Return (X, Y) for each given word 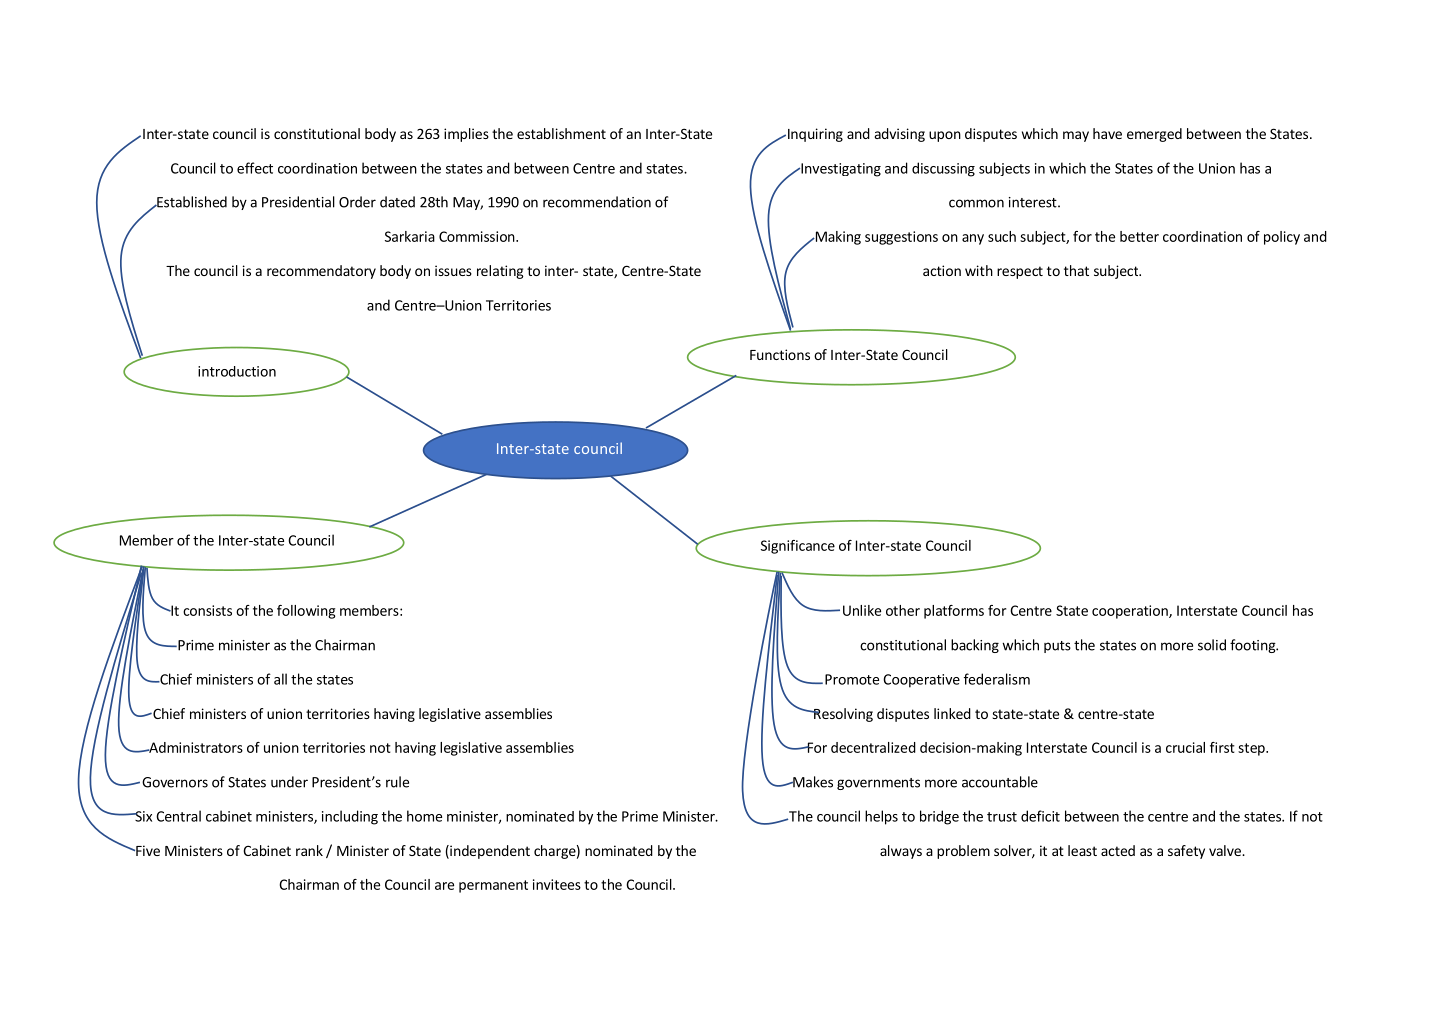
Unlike (862, 610)
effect (255, 168)
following (306, 612)
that (1076, 270)
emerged (1154, 135)
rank (309, 850)
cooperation (1131, 612)
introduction (237, 371)
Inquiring (814, 135)
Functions (780, 354)
